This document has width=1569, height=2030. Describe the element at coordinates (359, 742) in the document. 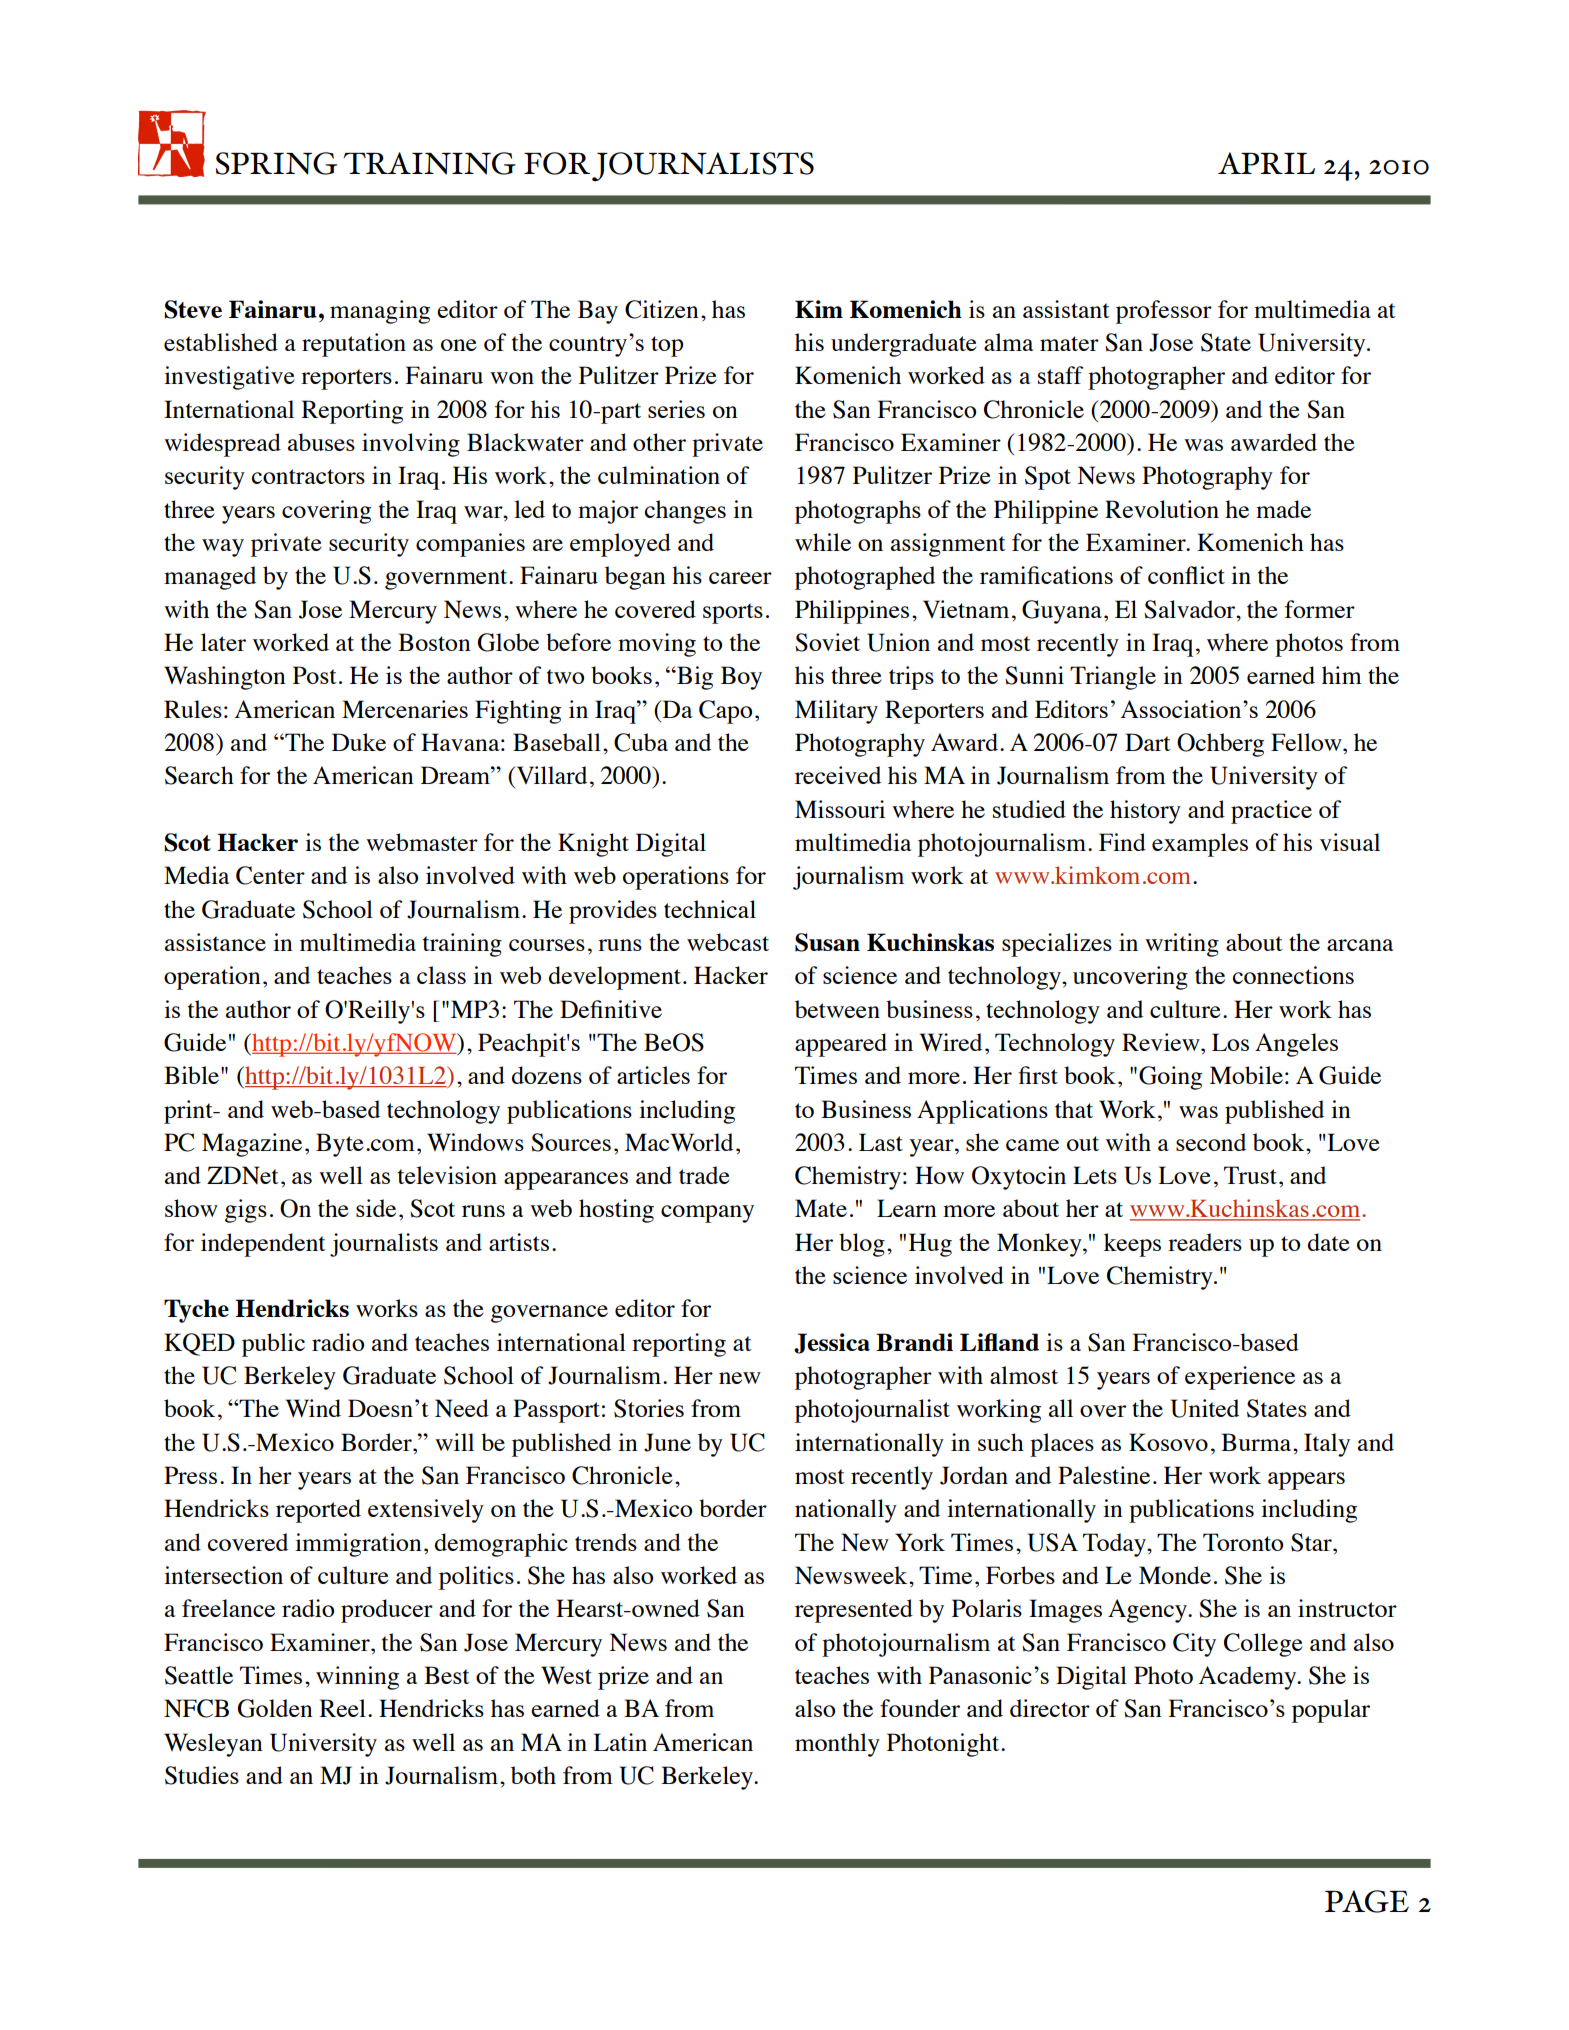

I see `Duke` at that location.
